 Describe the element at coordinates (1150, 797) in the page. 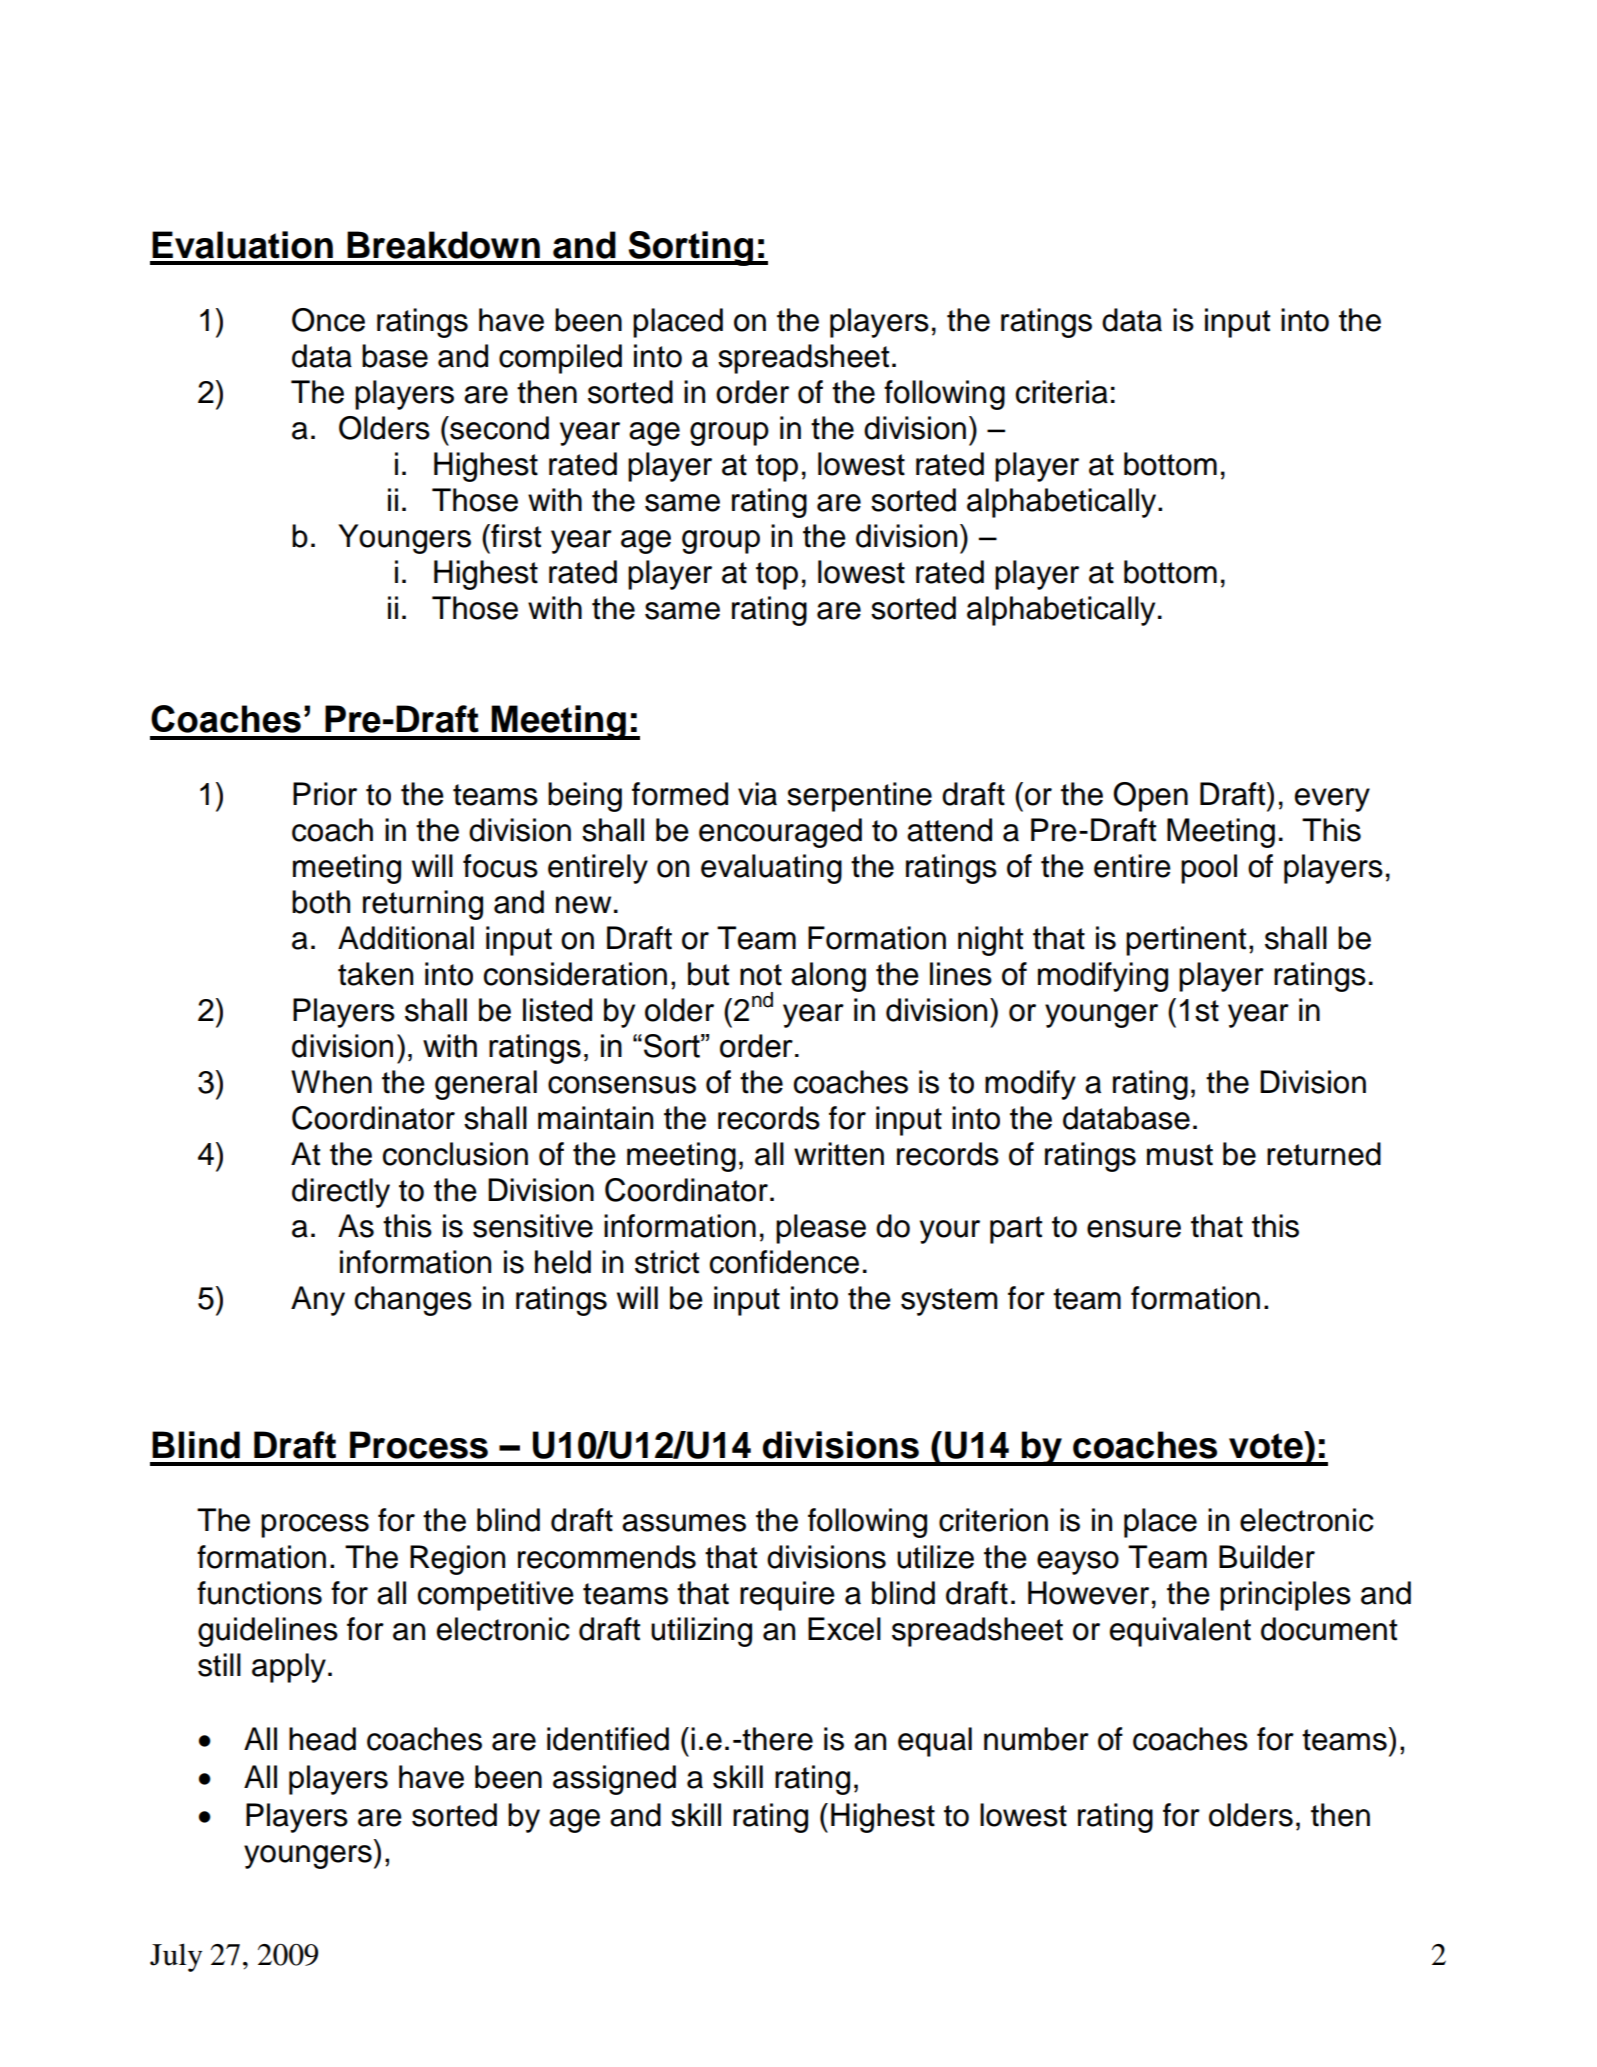

I see `Open` at that location.
